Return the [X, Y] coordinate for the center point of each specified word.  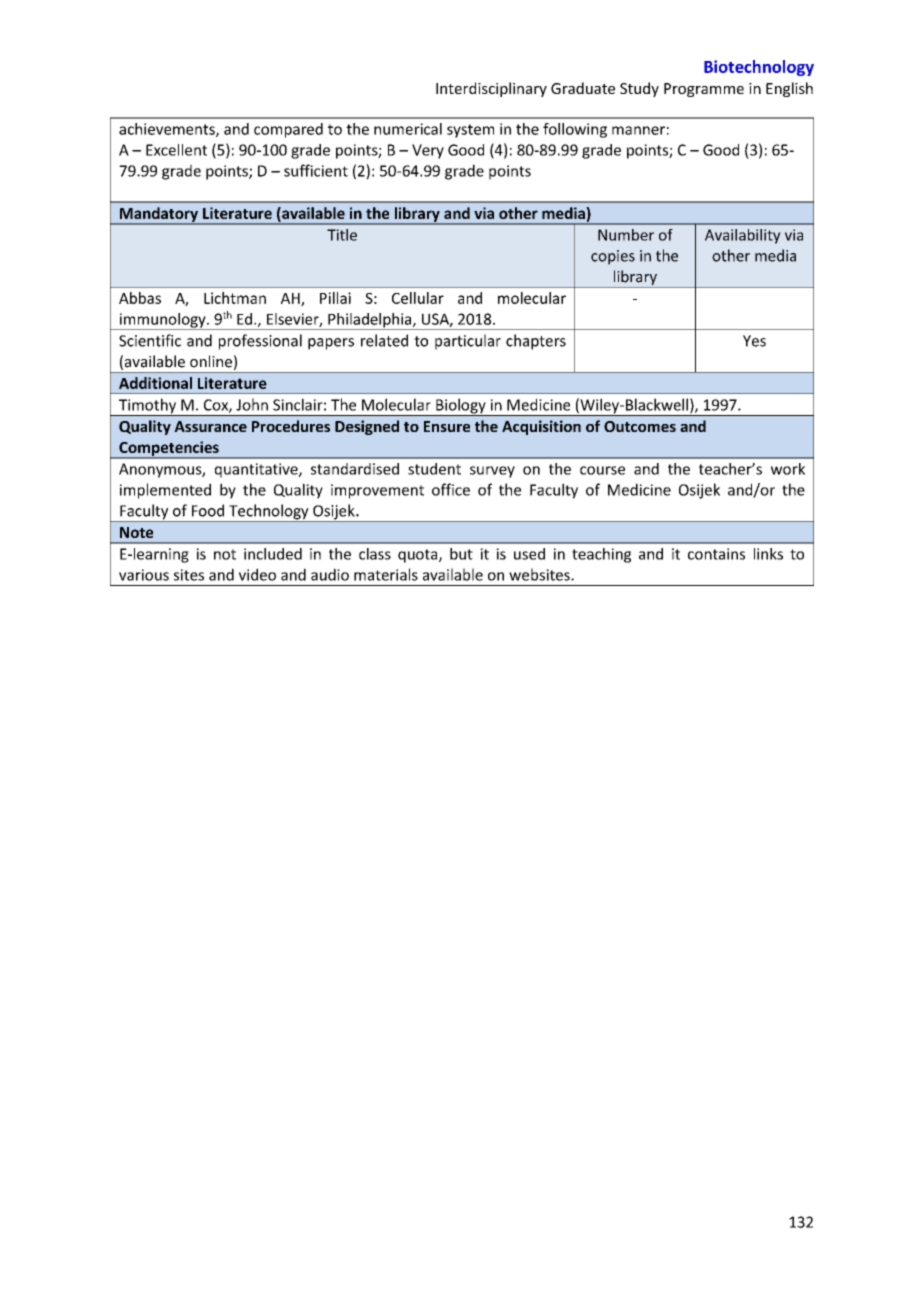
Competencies [169, 449]
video [257, 574]
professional [260, 342]
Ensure [447, 426]
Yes [754, 341]
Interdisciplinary [491, 89]
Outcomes [640, 426]
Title [342, 235]
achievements [168, 130]
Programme [704, 90]
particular [468, 342]
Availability [743, 236]
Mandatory [159, 215]
